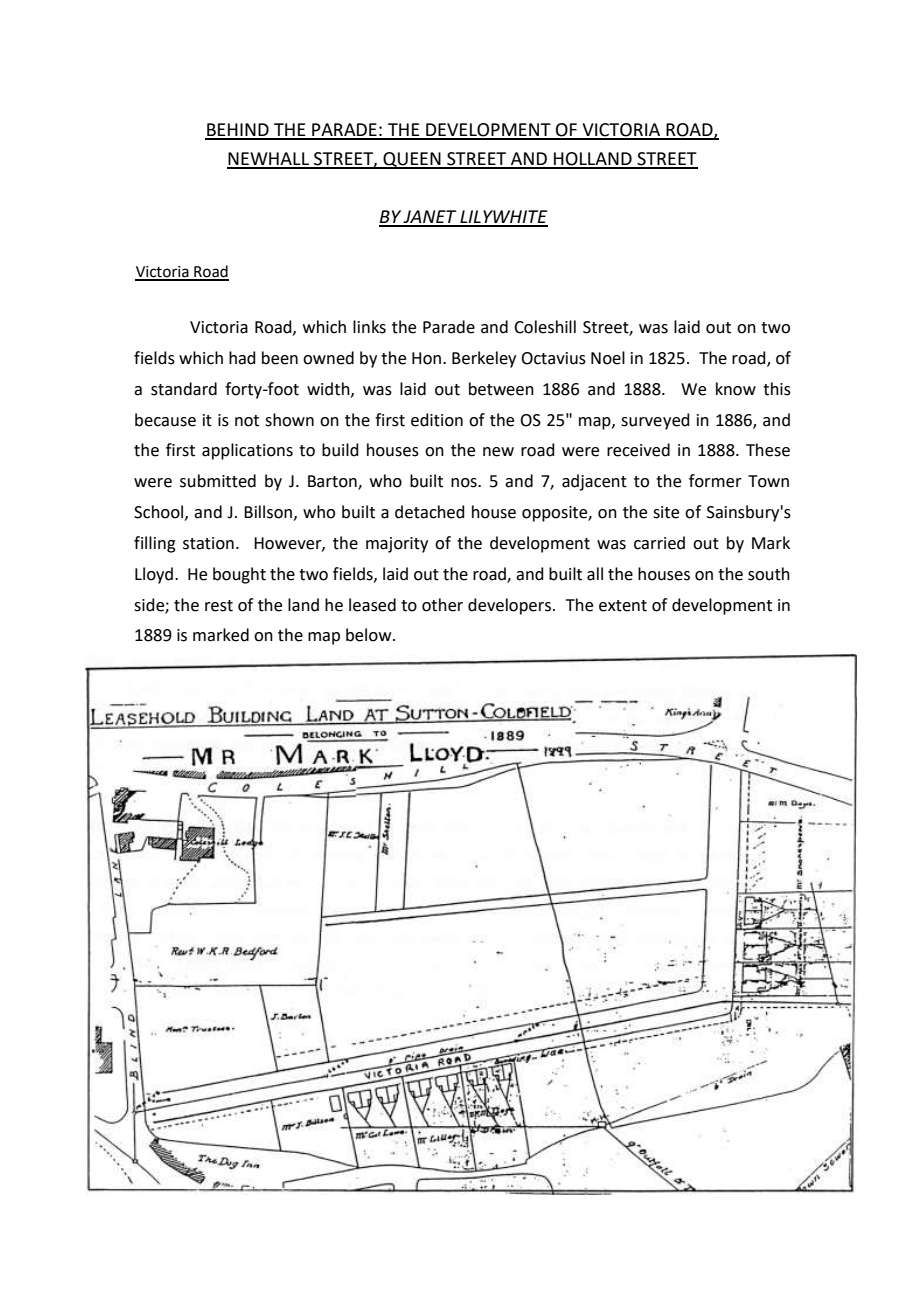 This document has width=924, height=1308. Describe the element at coordinates (412, 160) in the document. I see `QUEEN` at that location.
